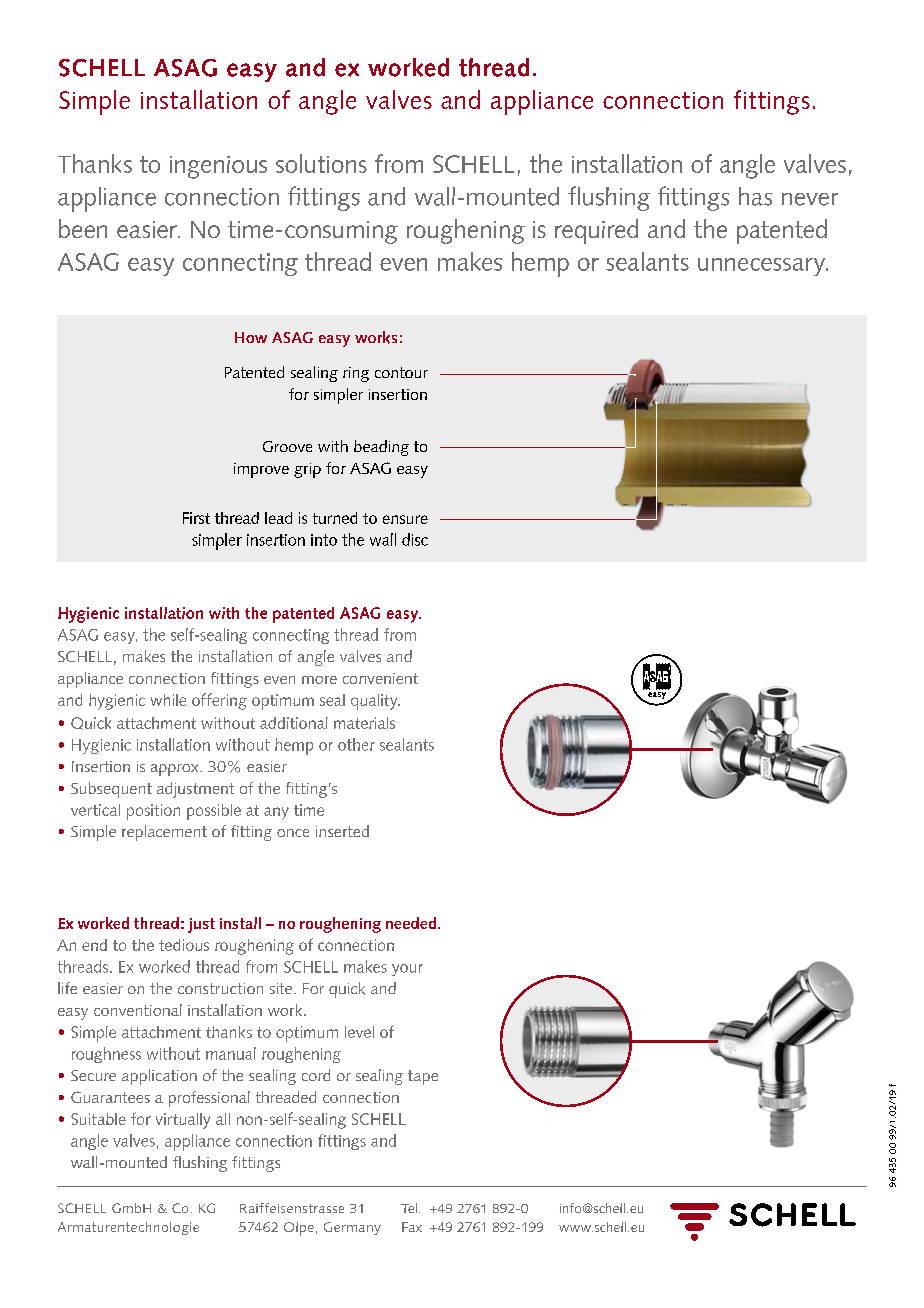 The image size is (924, 1308). Describe the element at coordinates (183, 1121) in the document. I see `virtually` at that location.
